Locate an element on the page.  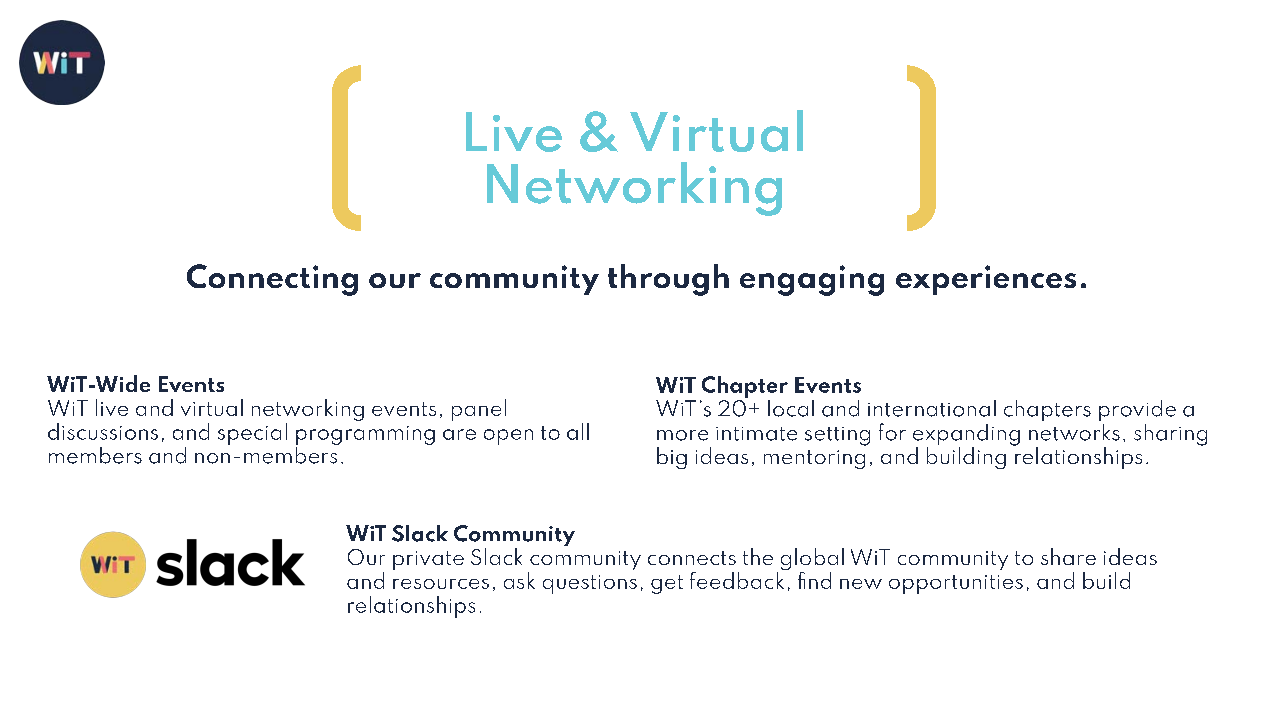
experiences is located at coordinates (986, 280).
